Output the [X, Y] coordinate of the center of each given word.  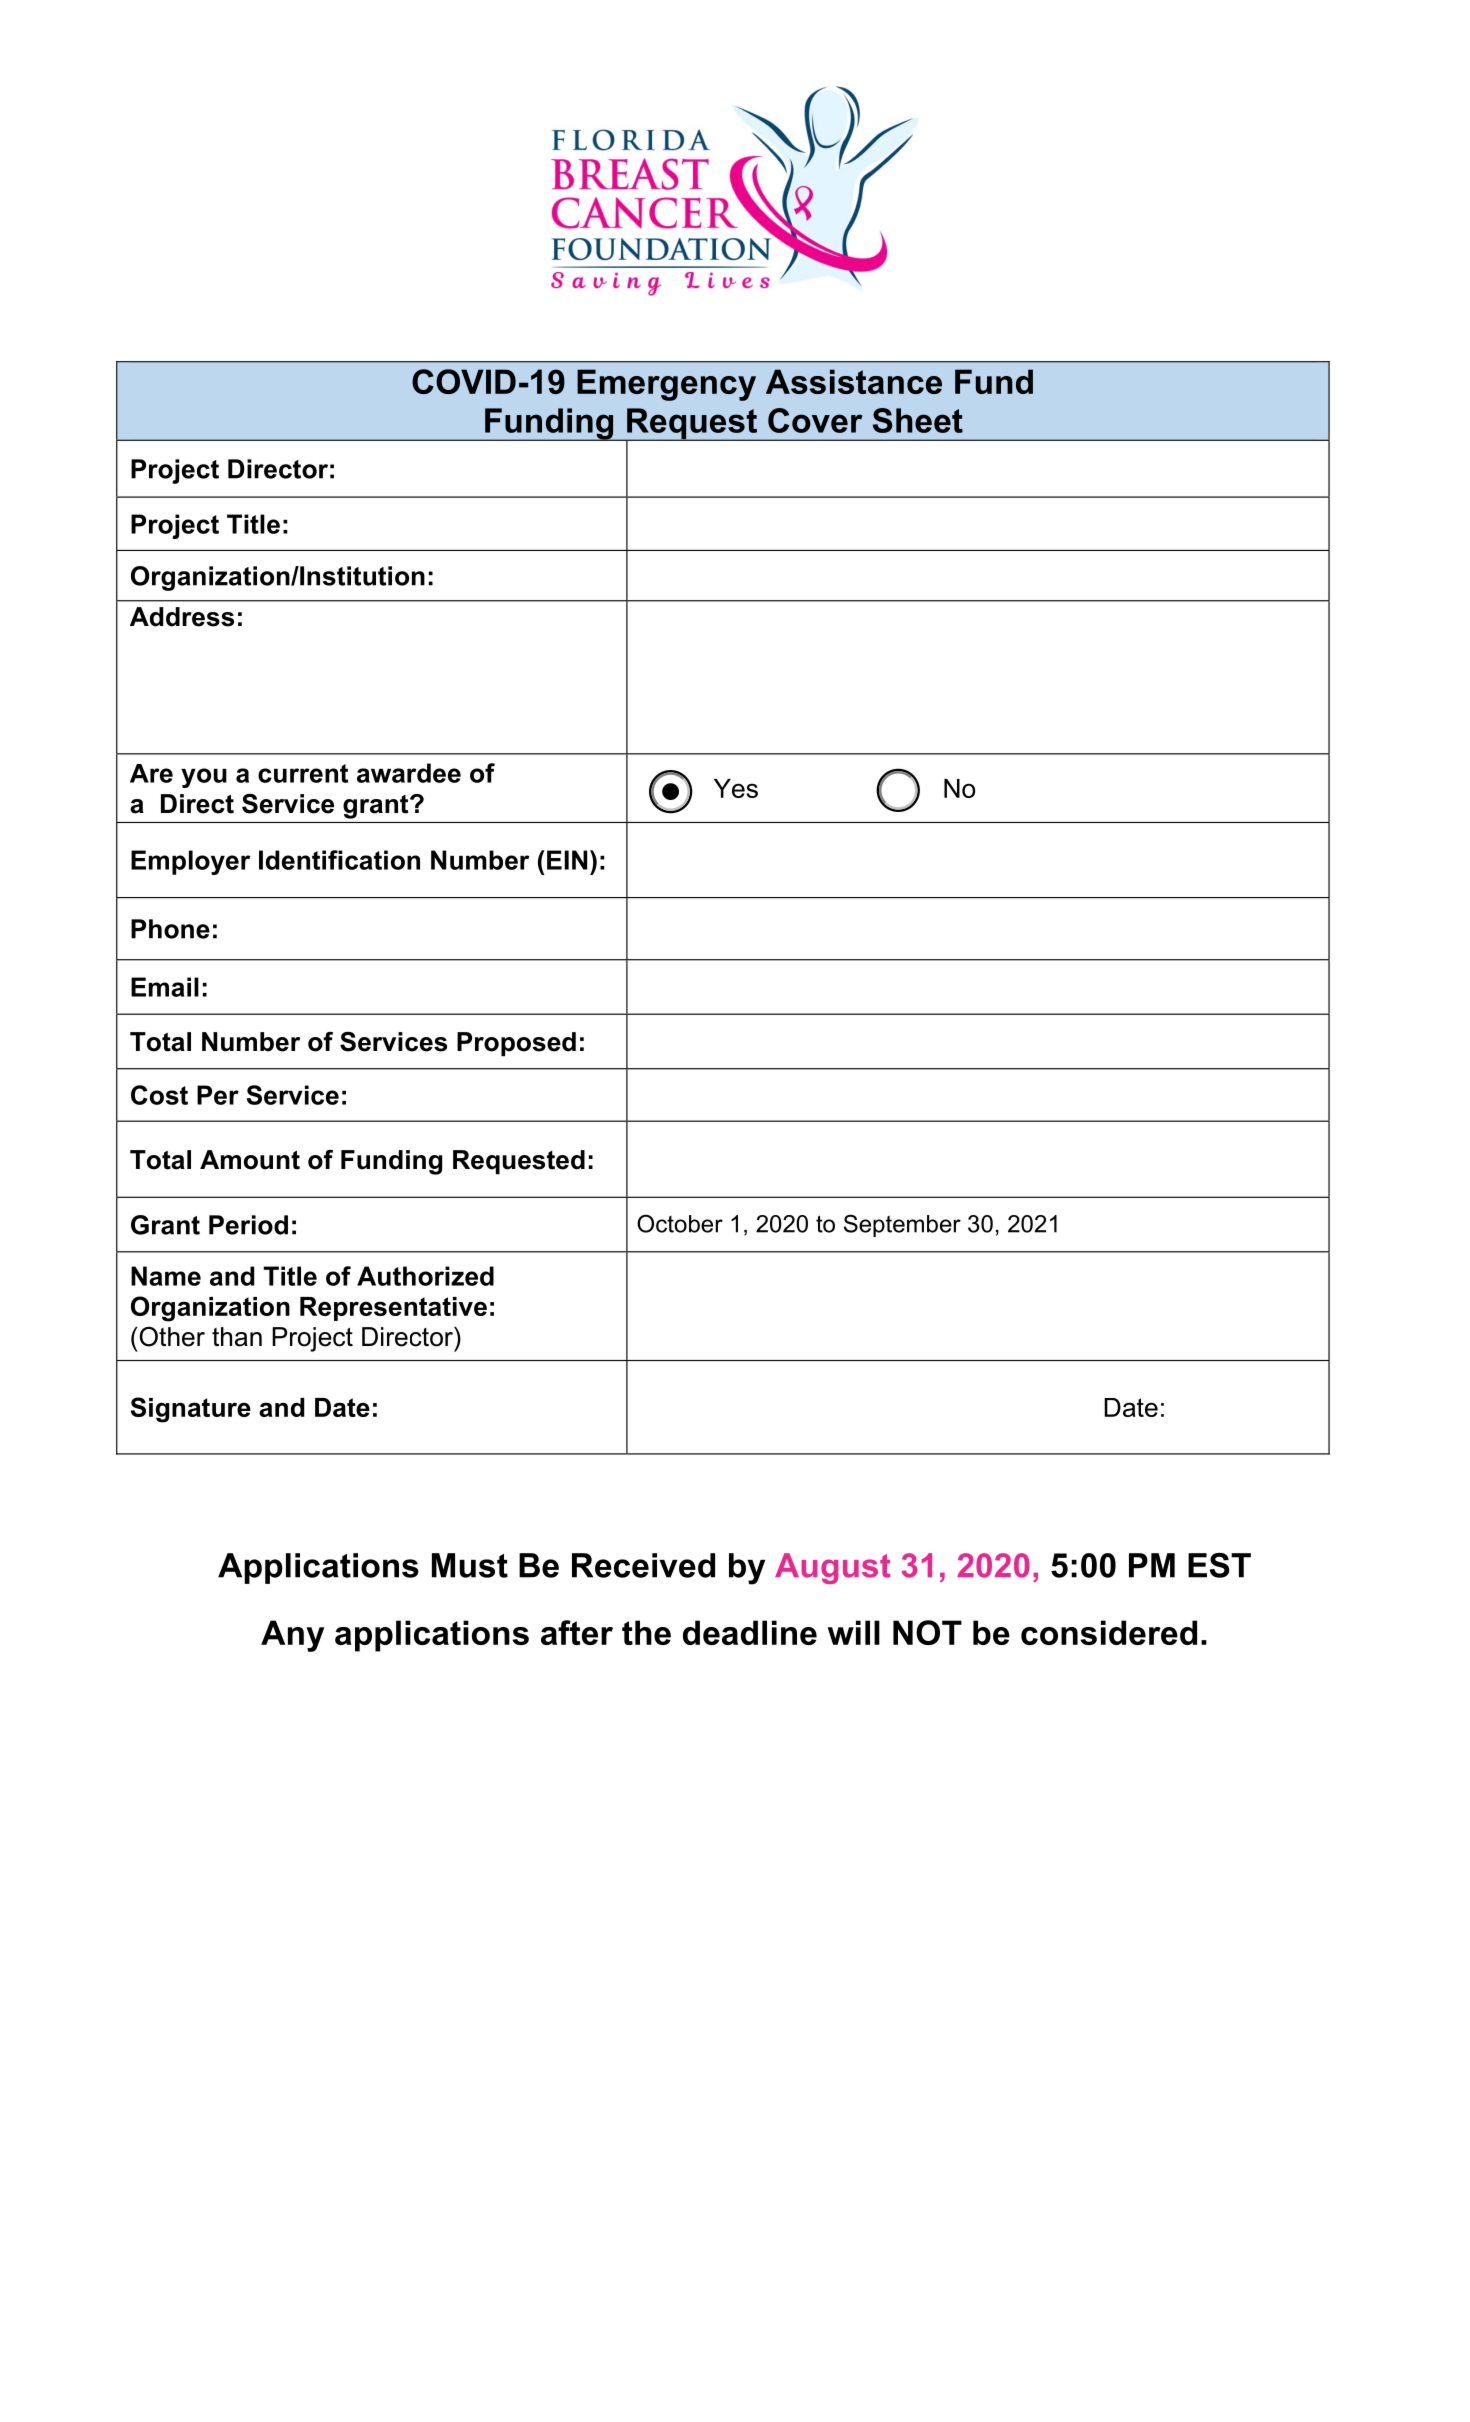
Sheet [918, 420]
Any [292, 1636]
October [680, 1223]
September [902, 1225]
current [303, 773]
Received [643, 1565]
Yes [736, 788]
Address [182, 617]
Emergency [666, 385]
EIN [567, 860]
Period [248, 1225]
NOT [927, 1632]
